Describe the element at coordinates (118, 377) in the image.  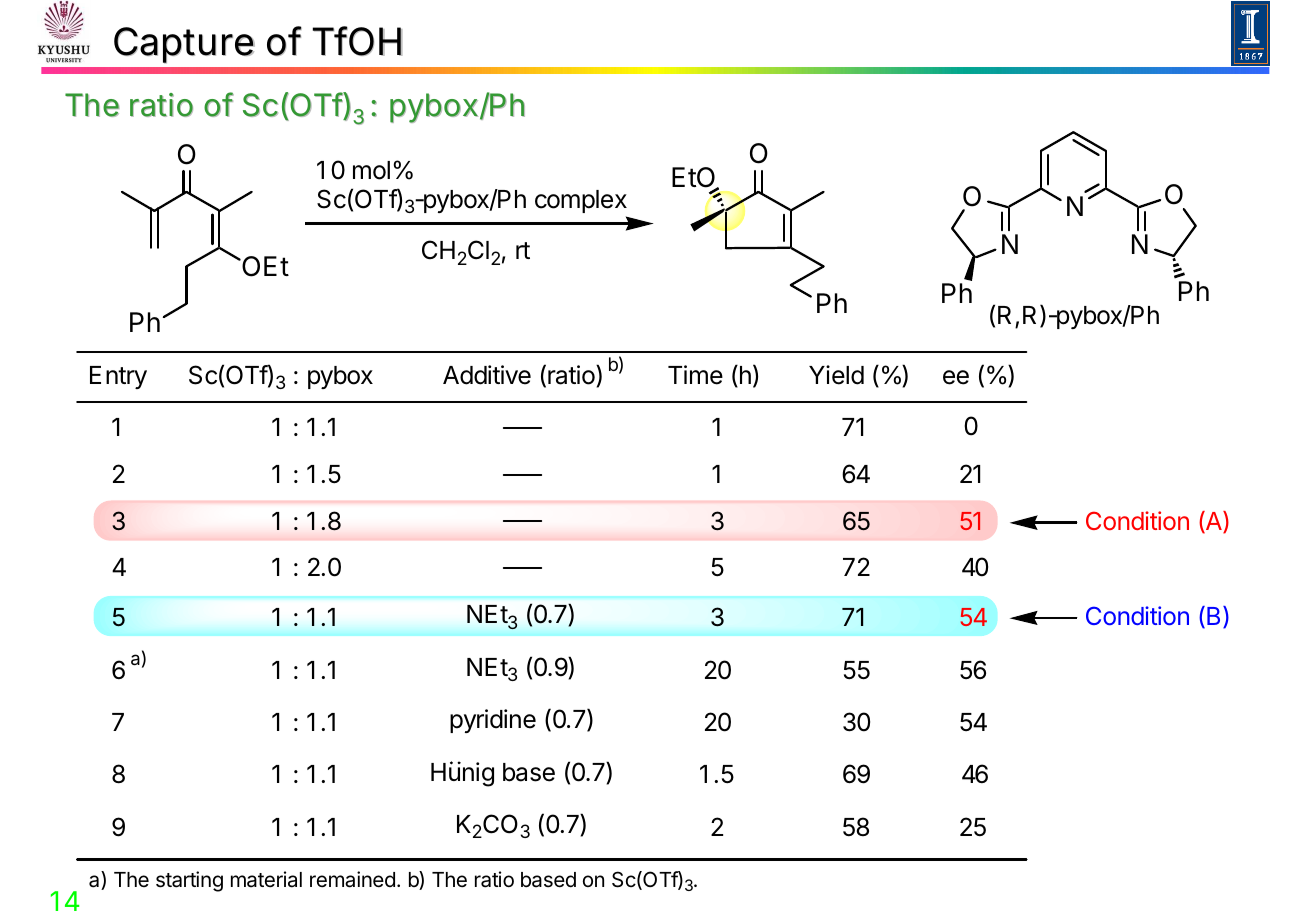
I see `Entry` at that location.
